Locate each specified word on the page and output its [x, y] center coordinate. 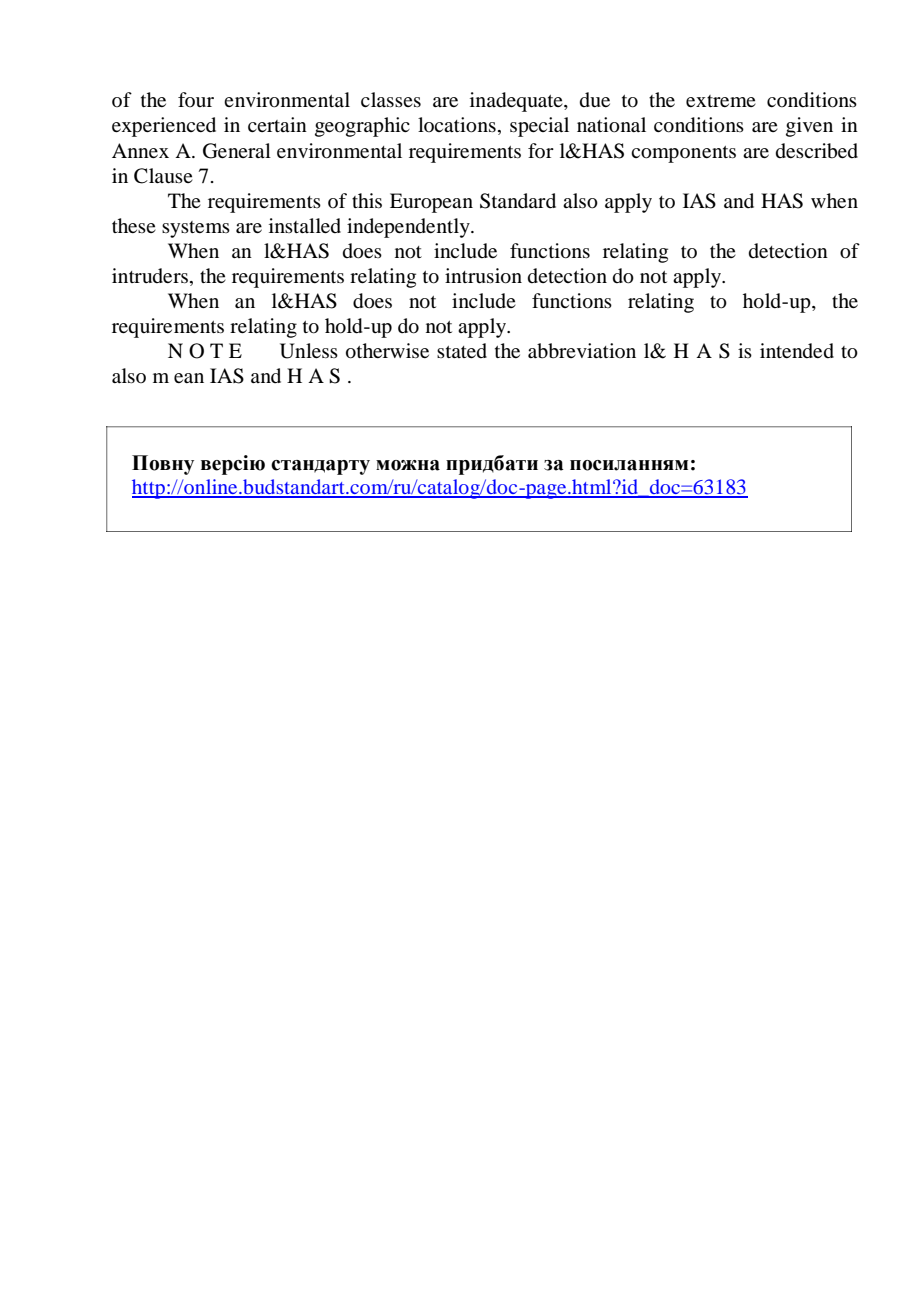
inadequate [517, 102]
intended [797, 350]
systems [196, 229]
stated [462, 350]
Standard [518, 201]
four [196, 99]
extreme [721, 101]
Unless [309, 351]
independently [409, 228]
